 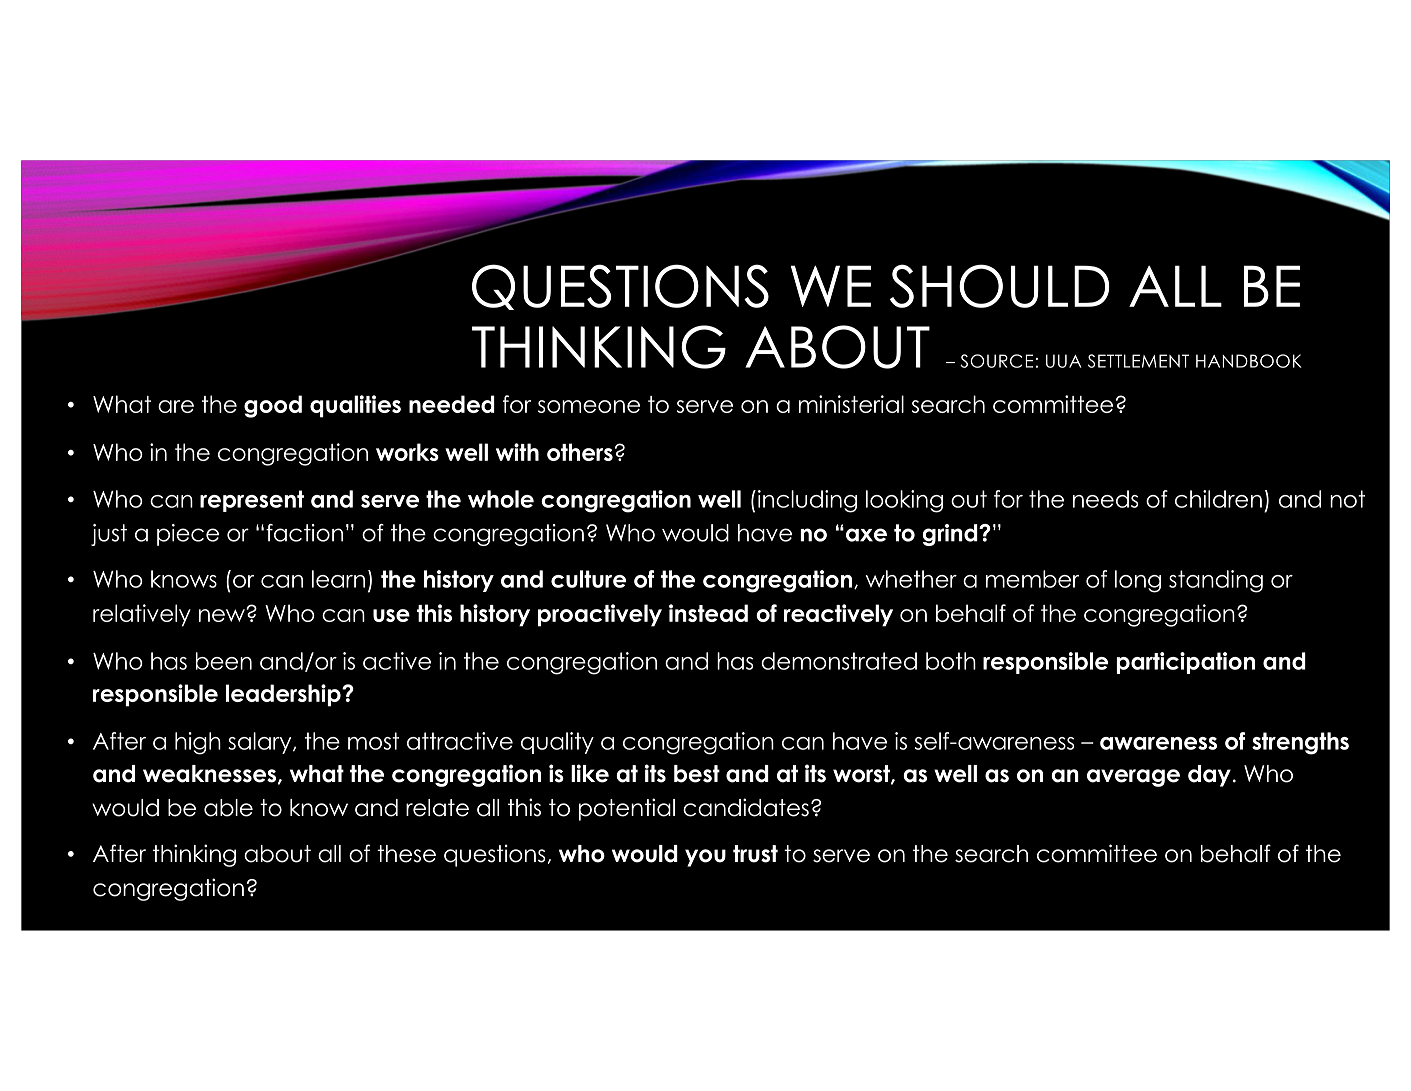 I want to click on demonstrated, so click(x=839, y=661).
